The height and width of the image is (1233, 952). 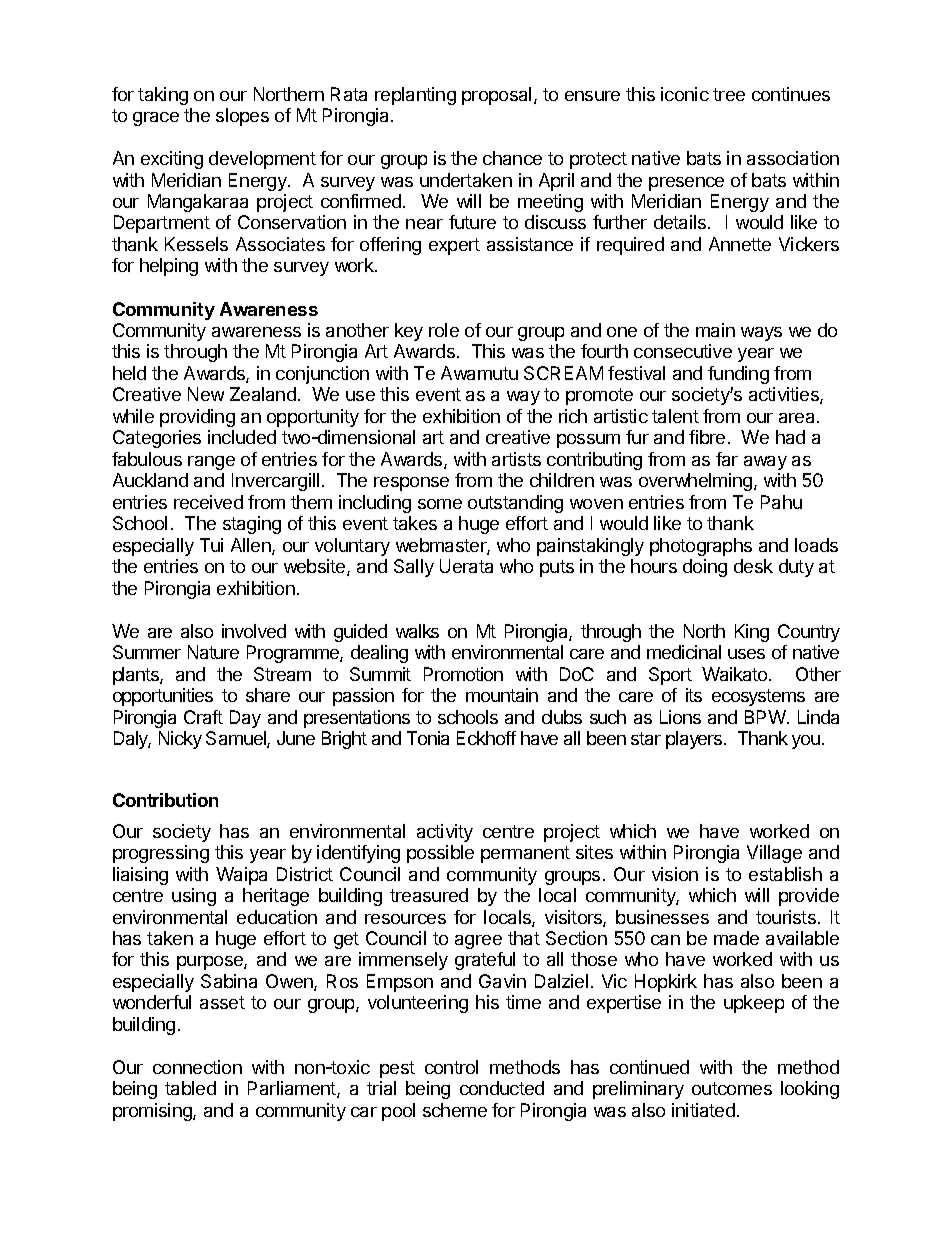 What do you see at coordinates (738, 375) in the image?
I see `funding` at bounding box center [738, 375].
